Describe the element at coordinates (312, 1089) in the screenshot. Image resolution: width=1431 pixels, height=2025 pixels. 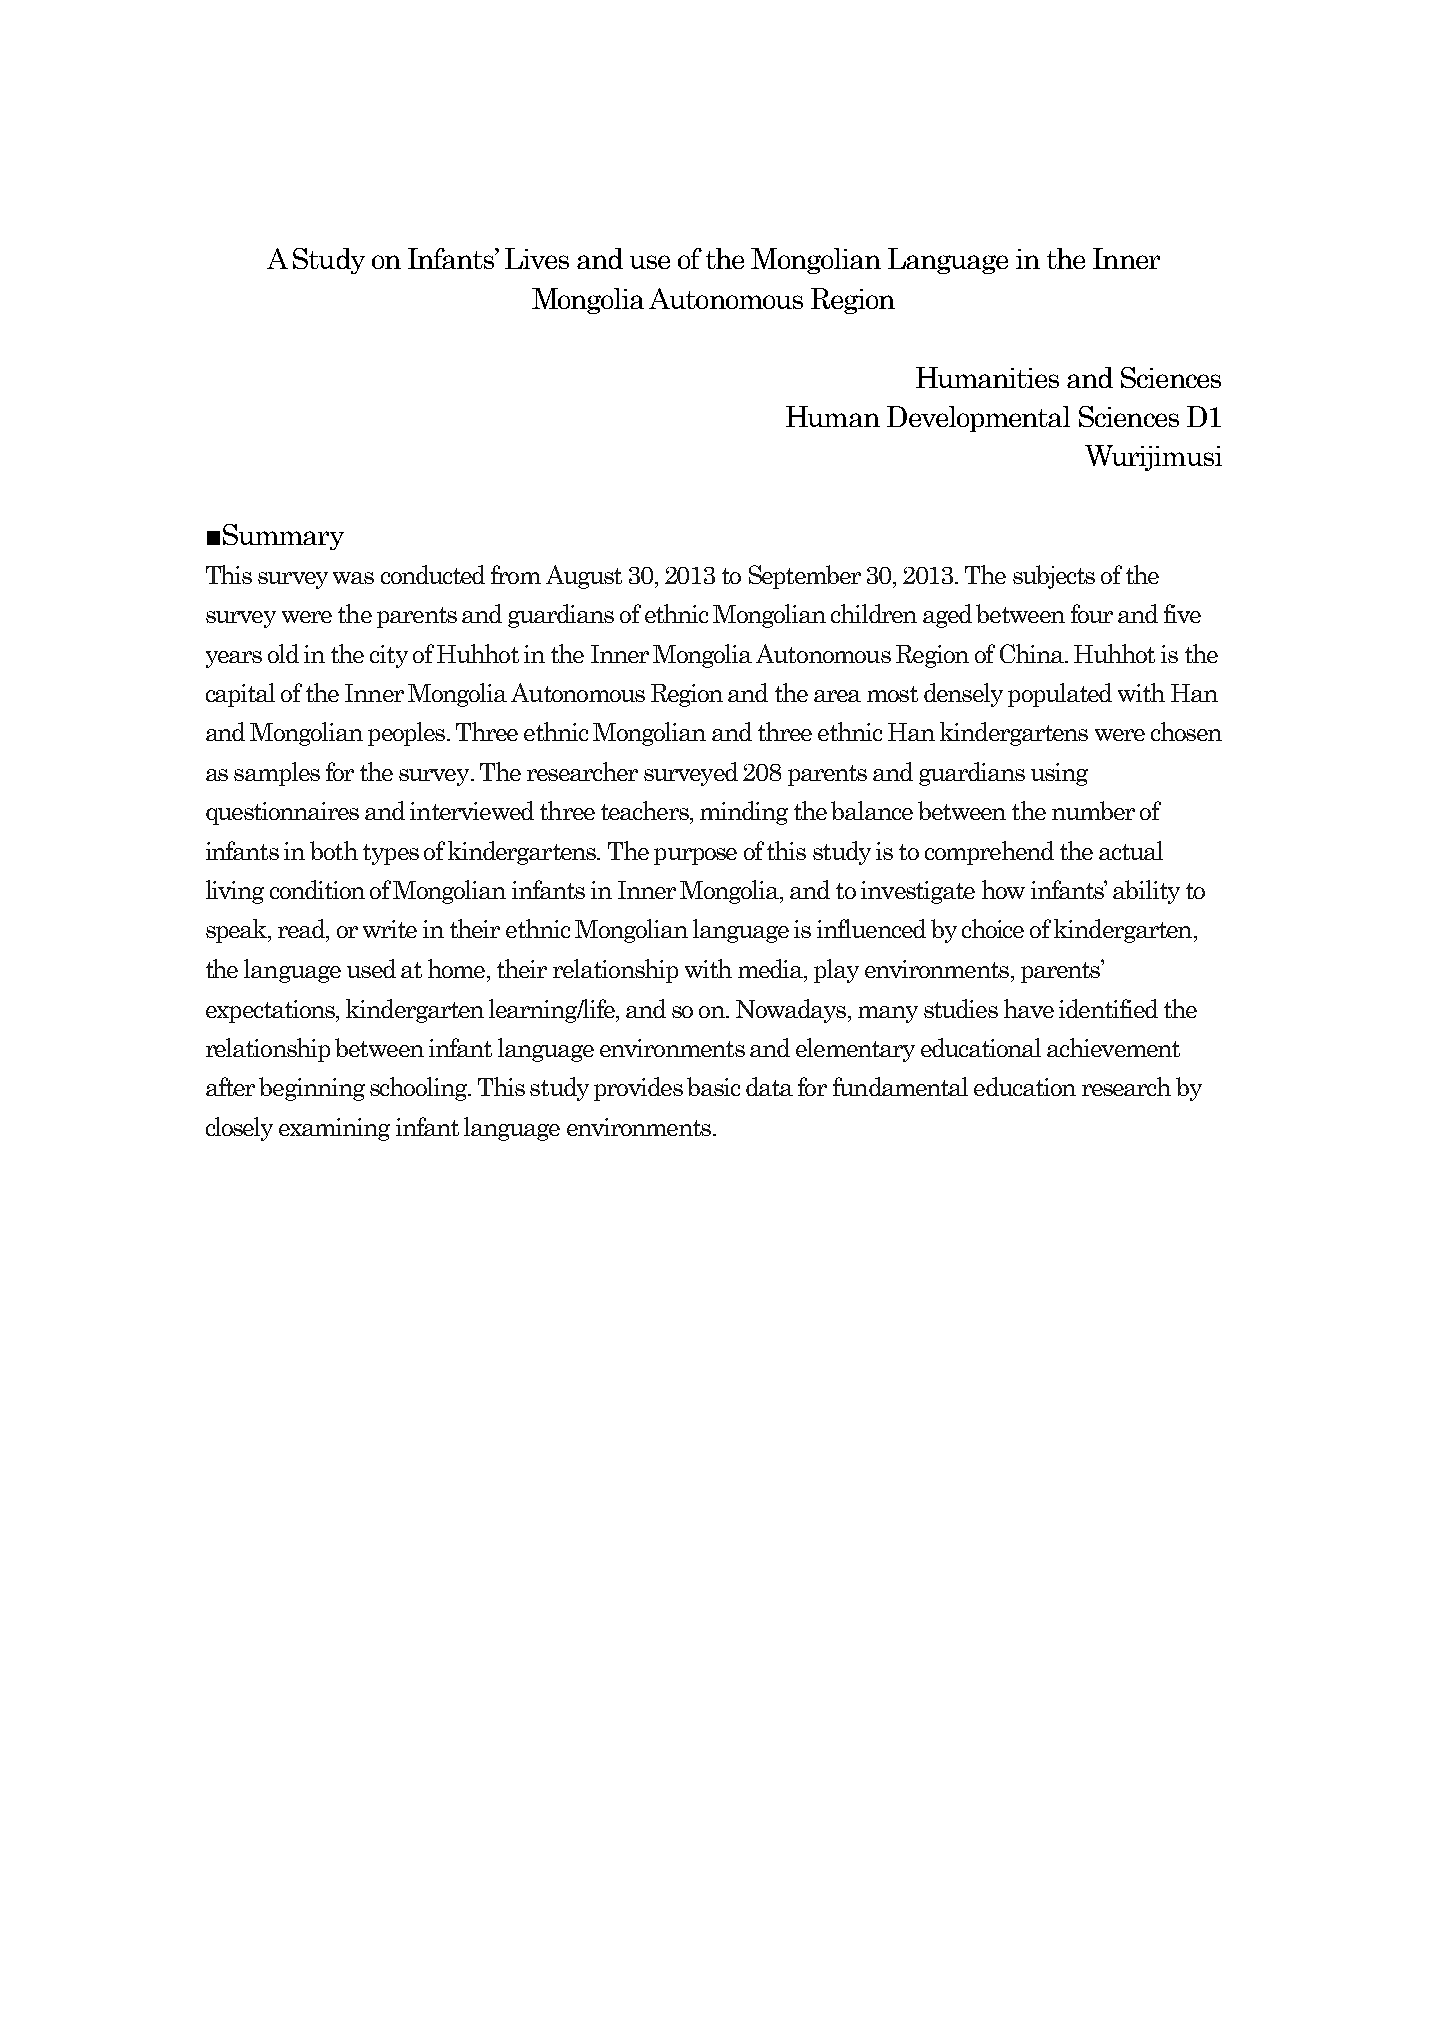
I see `beginning` at that location.
